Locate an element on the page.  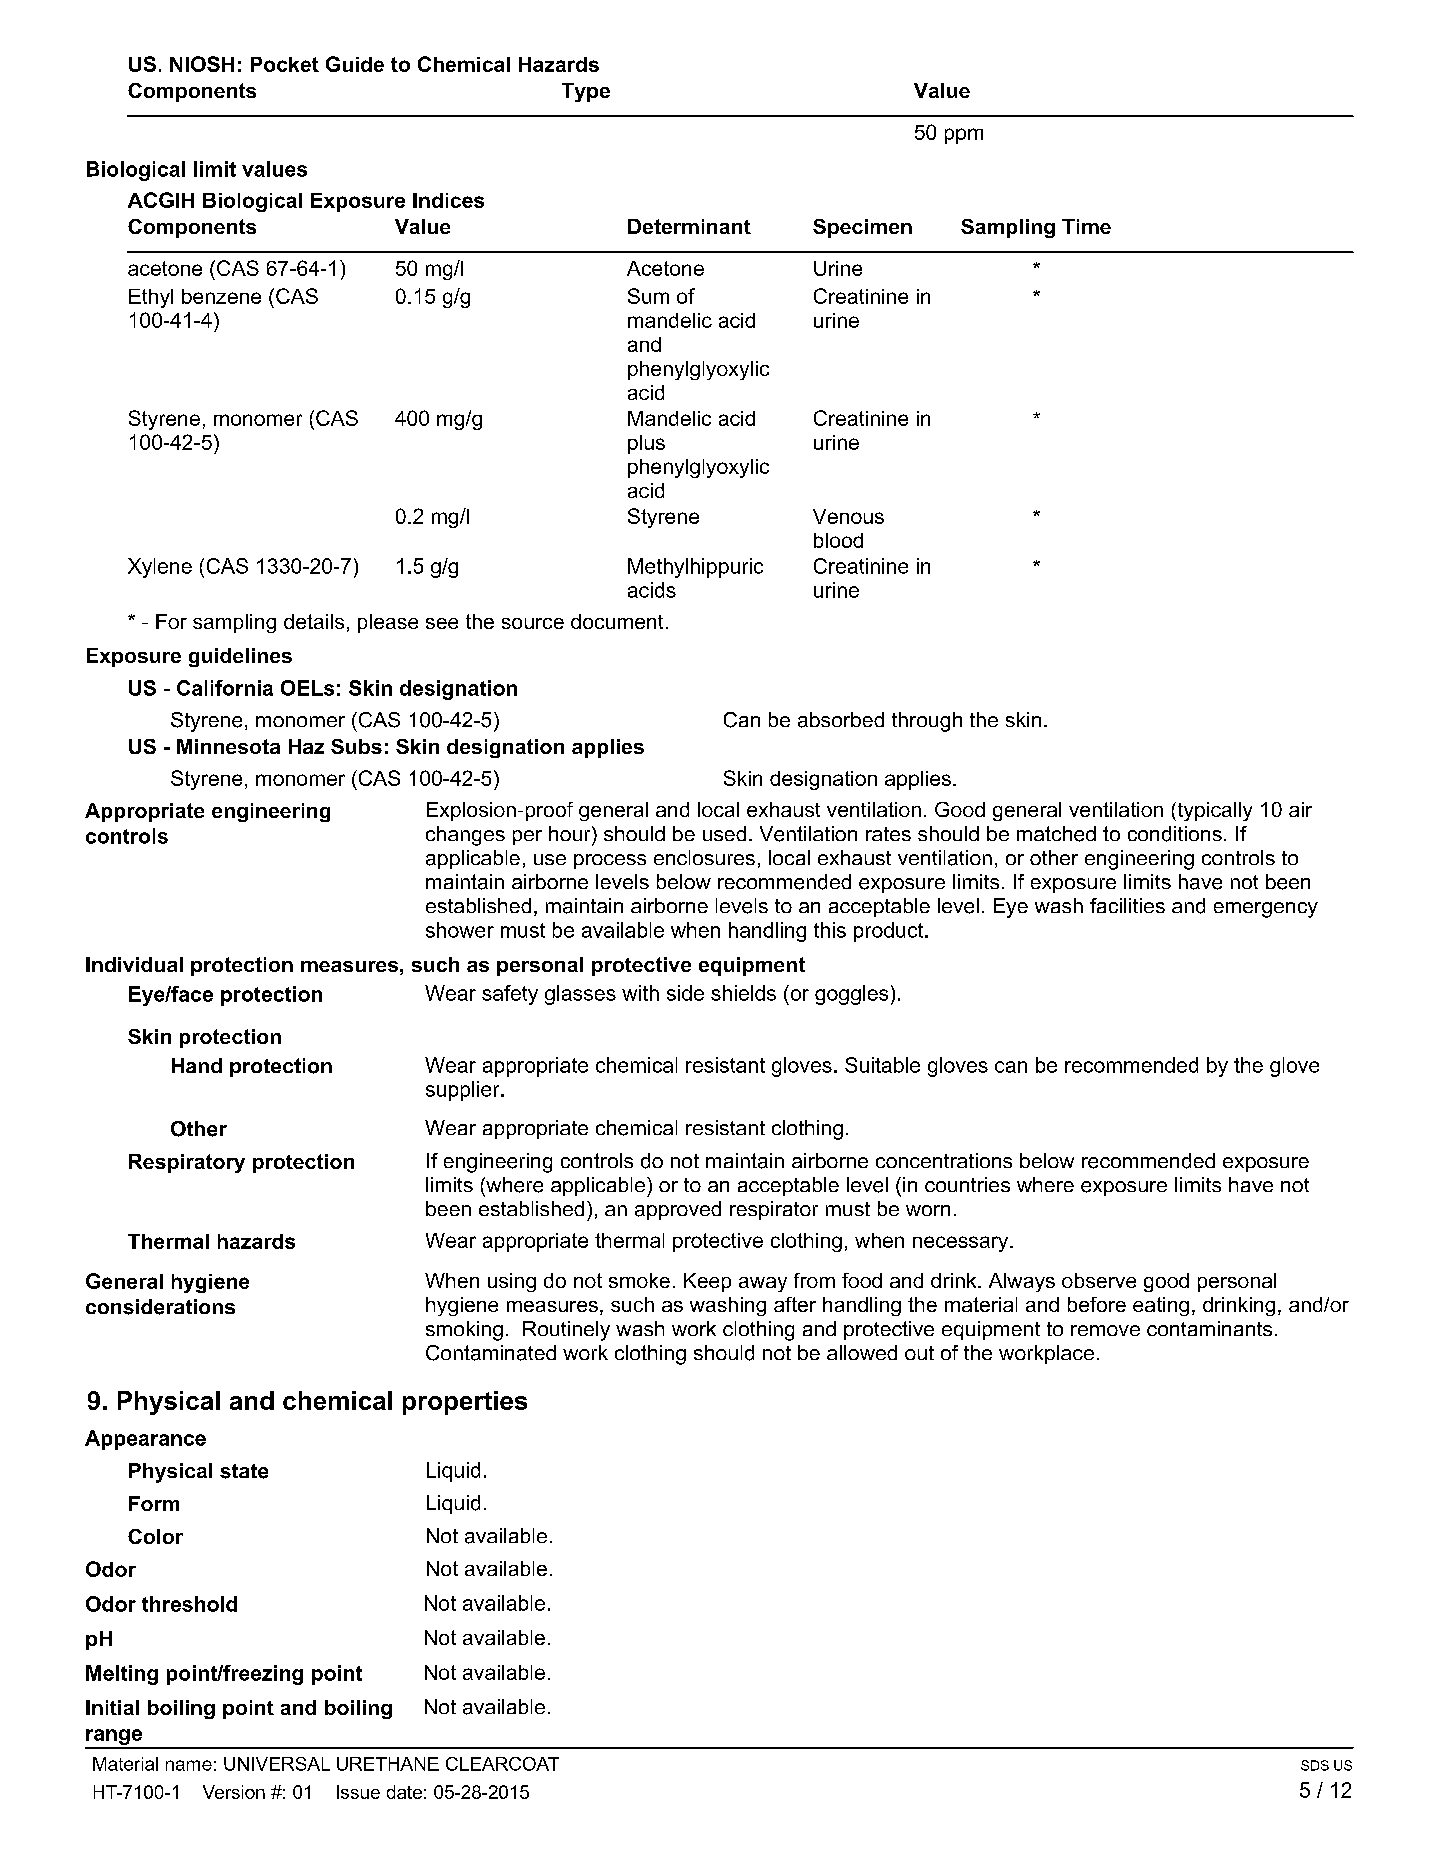
shields is located at coordinates (743, 993).
